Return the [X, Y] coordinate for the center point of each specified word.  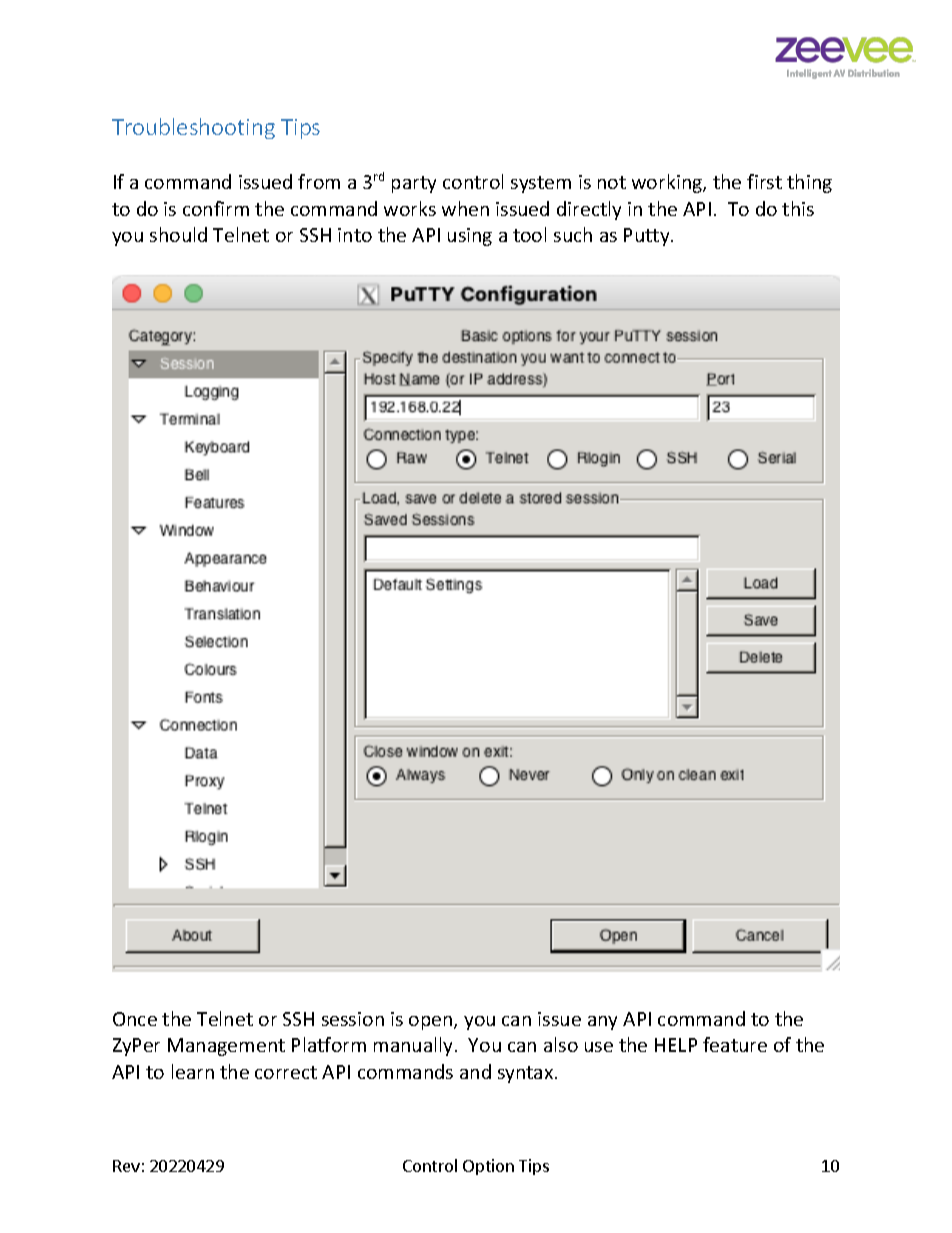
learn [193, 1071]
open [432, 1023]
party [414, 184]
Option [488, 1167]
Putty [648, 237]
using [470, 237]
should [178, 234]
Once [135, 1019]
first [764, 181]
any [602, 1023]
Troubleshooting [193, 128]
